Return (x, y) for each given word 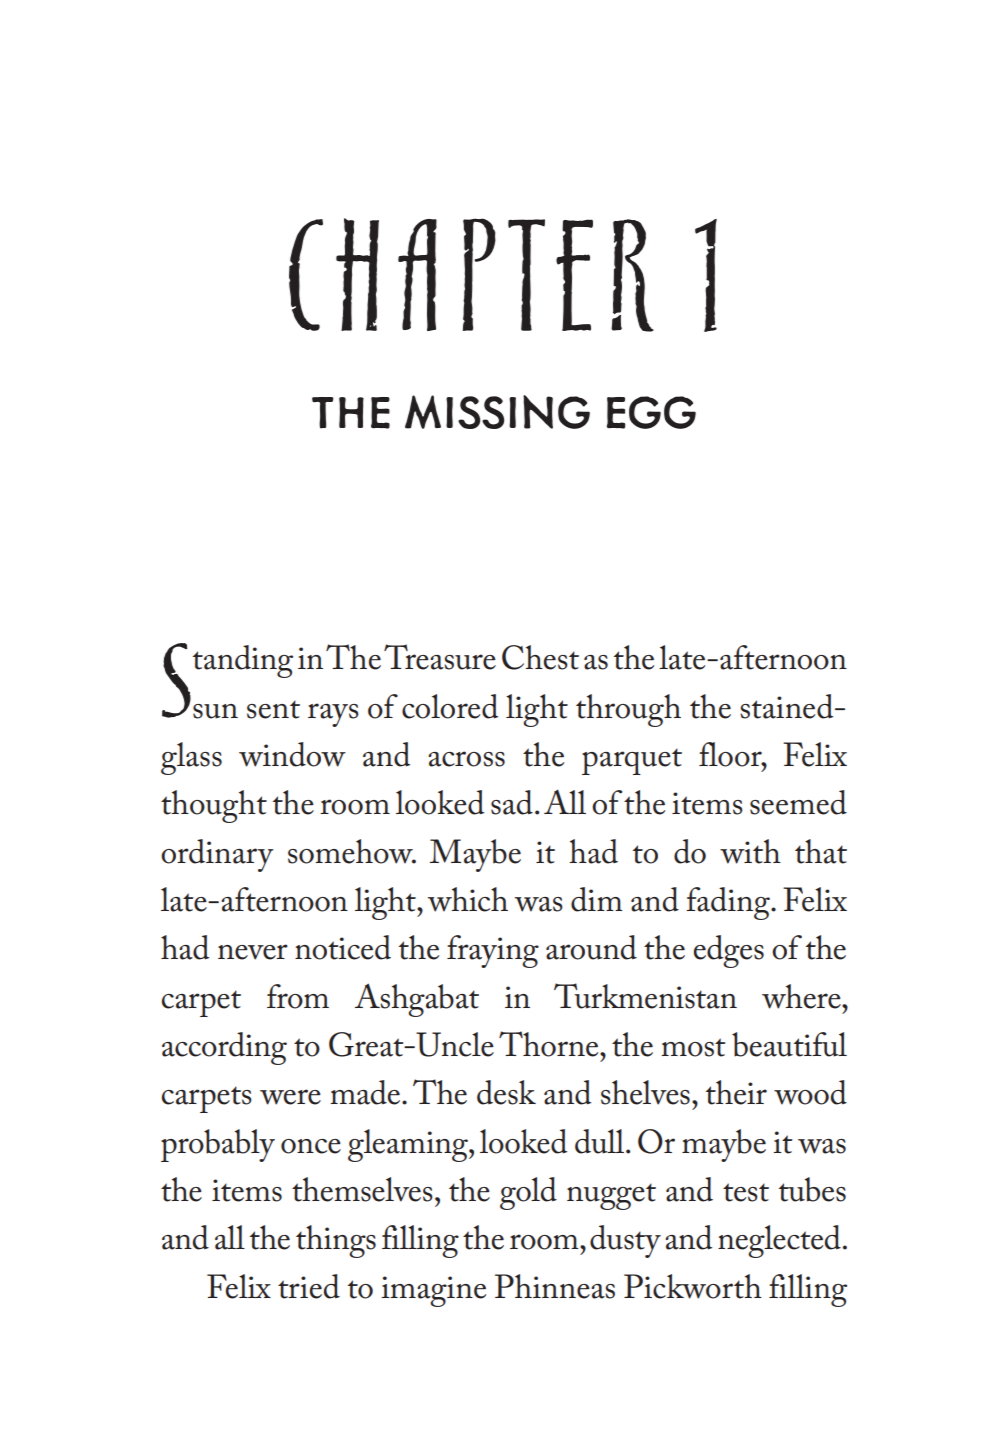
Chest (540, 657)
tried (309, 1286)
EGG (651, 412)
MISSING (497, 412)
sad (512, 802)
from (298, 996)
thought (214, 806)
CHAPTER (471, 275)
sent (273, 709)
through (628, 710)
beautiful (789, 1044)
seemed (798, 802)
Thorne (550, 1044)
